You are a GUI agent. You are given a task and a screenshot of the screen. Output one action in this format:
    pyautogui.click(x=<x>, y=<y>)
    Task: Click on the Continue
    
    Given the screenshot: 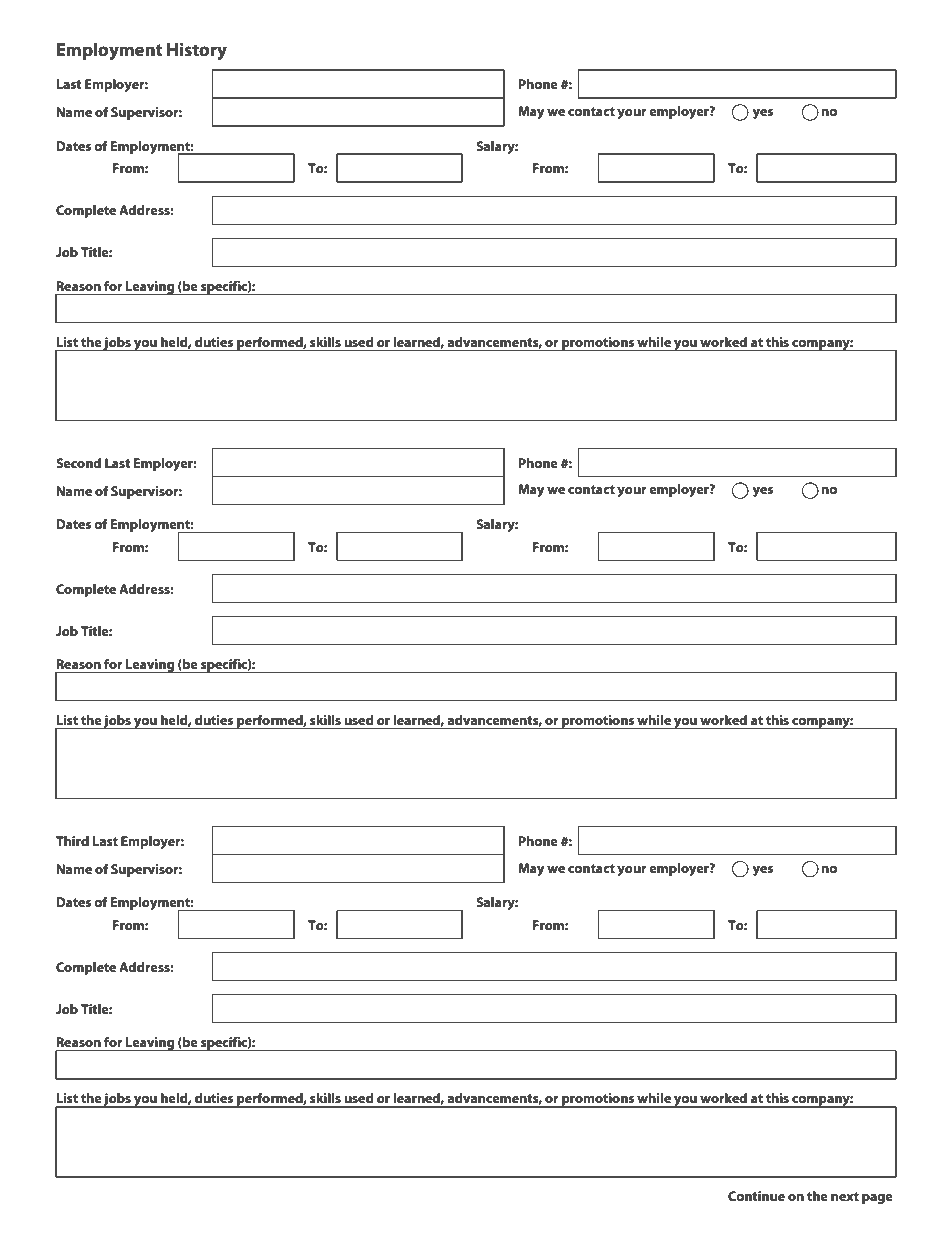 What is the action you would take?
    pyautogui.click(x=756, y=1196)
